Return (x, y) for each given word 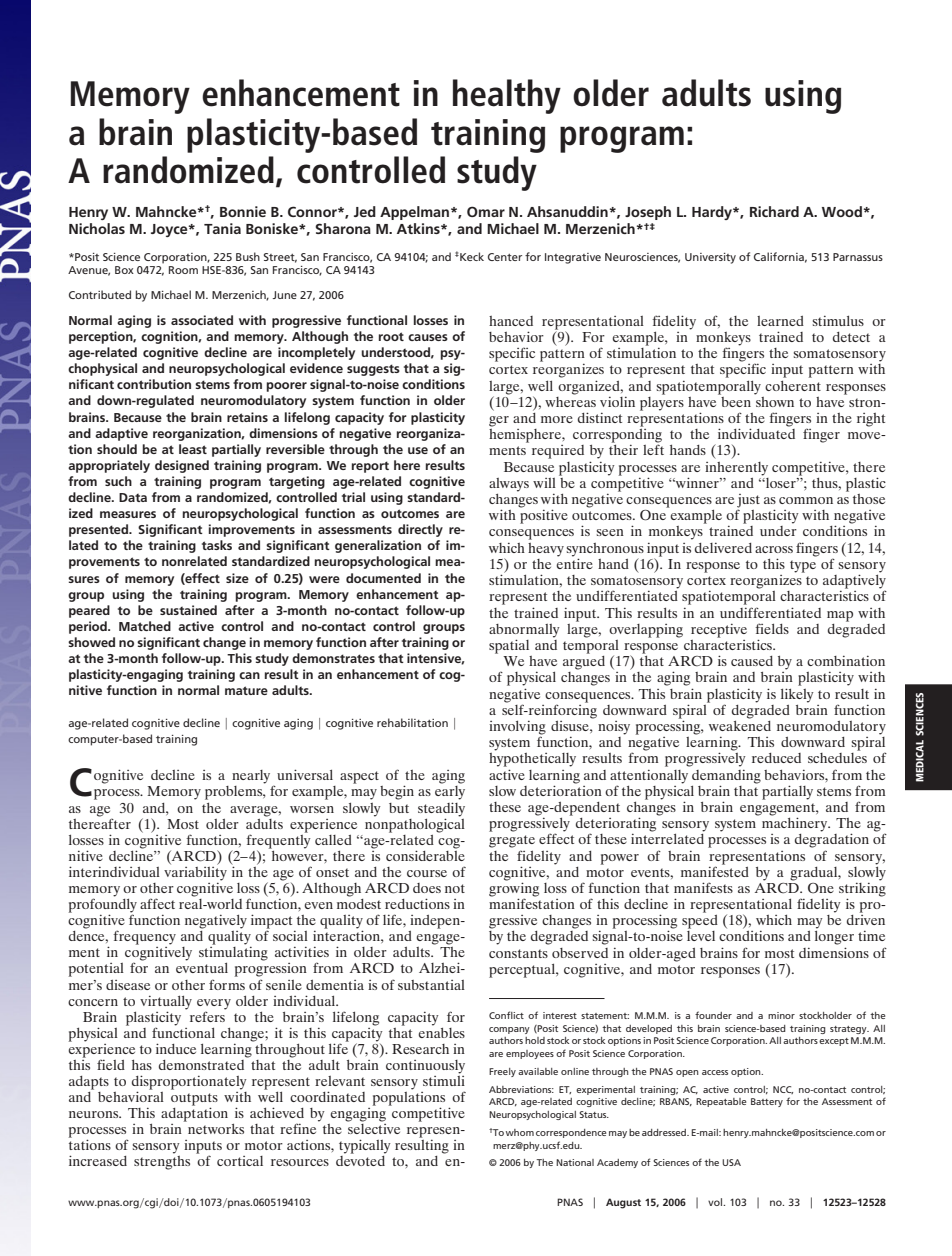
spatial (509, 646)
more (557, 419)
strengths (162, 1161)
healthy (507, 96)
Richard (774, 211)
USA (731, 1162)
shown (774, 400)
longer (834, 938)
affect (157, 903)
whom (520, 1132)
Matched (145, 626)
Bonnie (243, 211)
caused (752, 661)
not (455, 888)
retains (247, 417)
